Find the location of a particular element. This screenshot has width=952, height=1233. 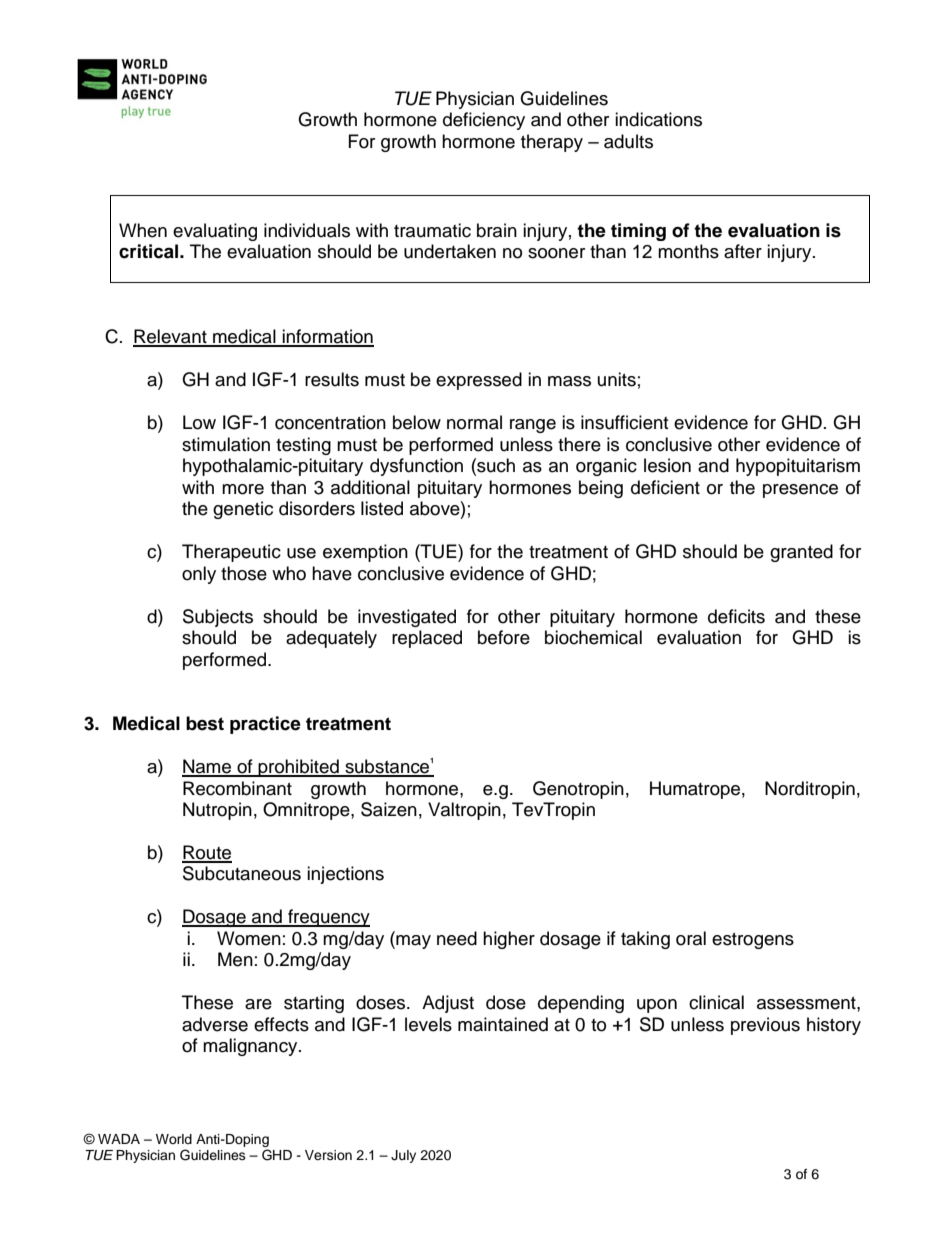

previous is located at coordinates (765, 1026).
